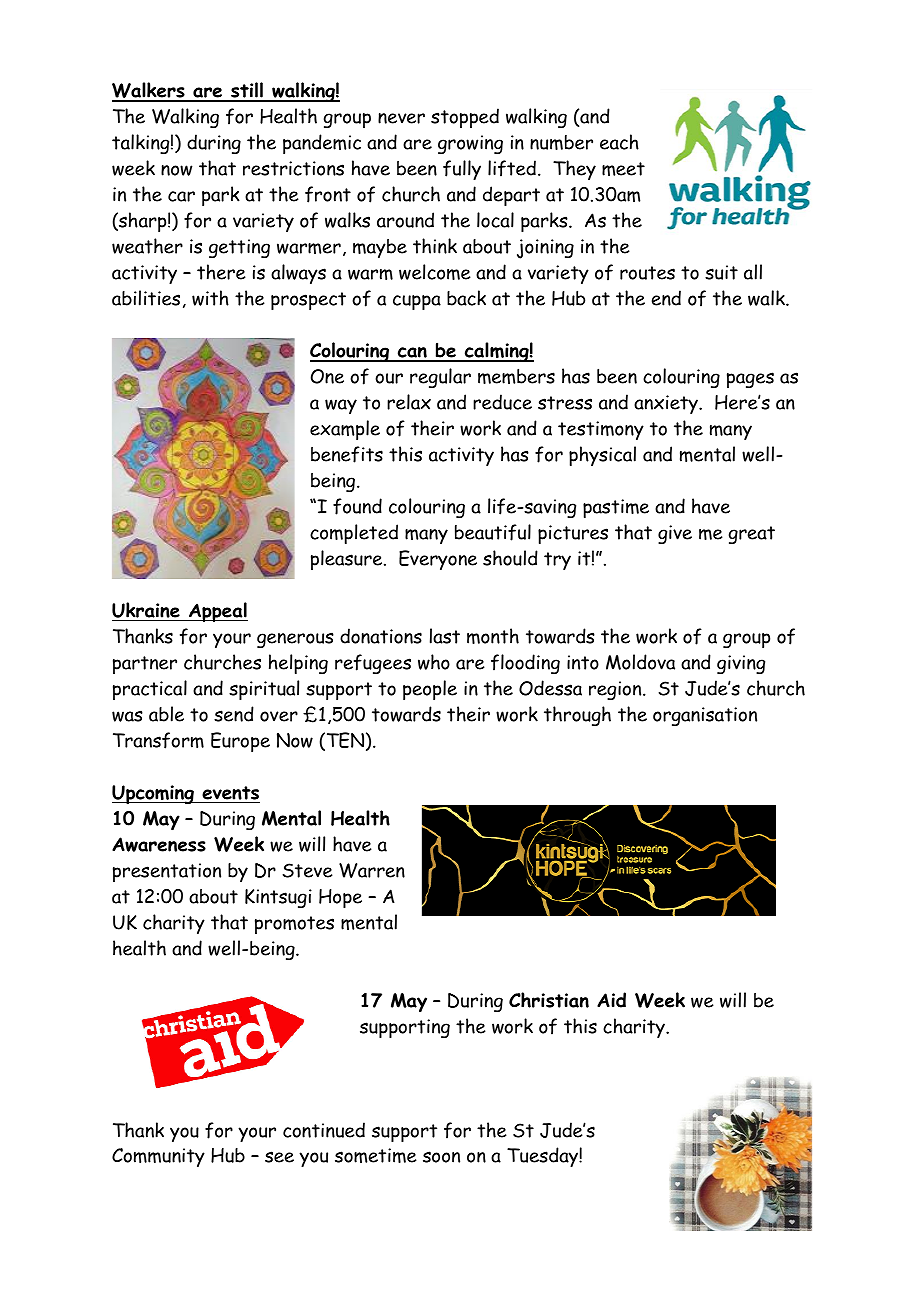  Describe the element at coordinates (158, 1157) in the screenshot. I see `Community` at that location.
